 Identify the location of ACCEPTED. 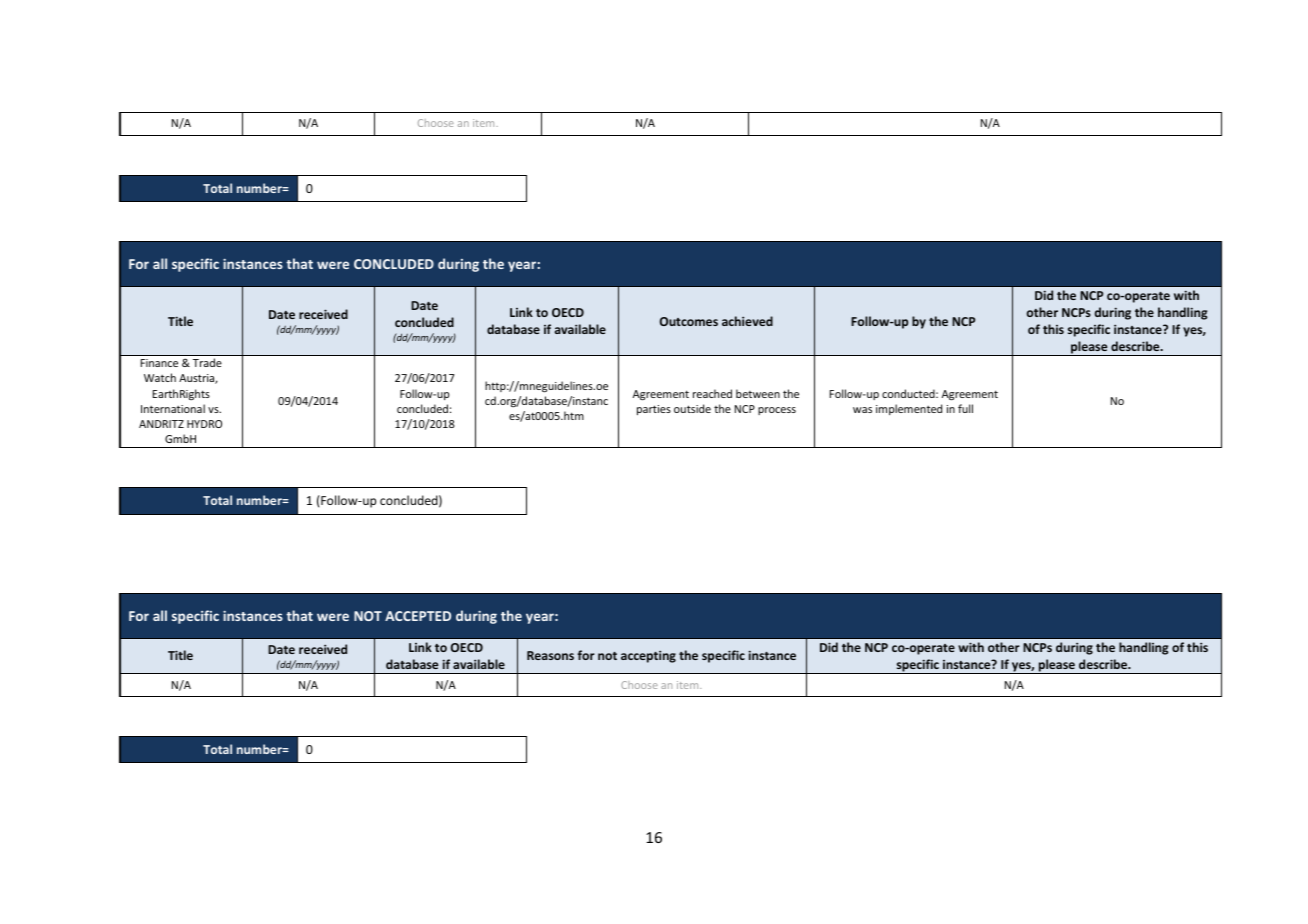
(418, 616).
